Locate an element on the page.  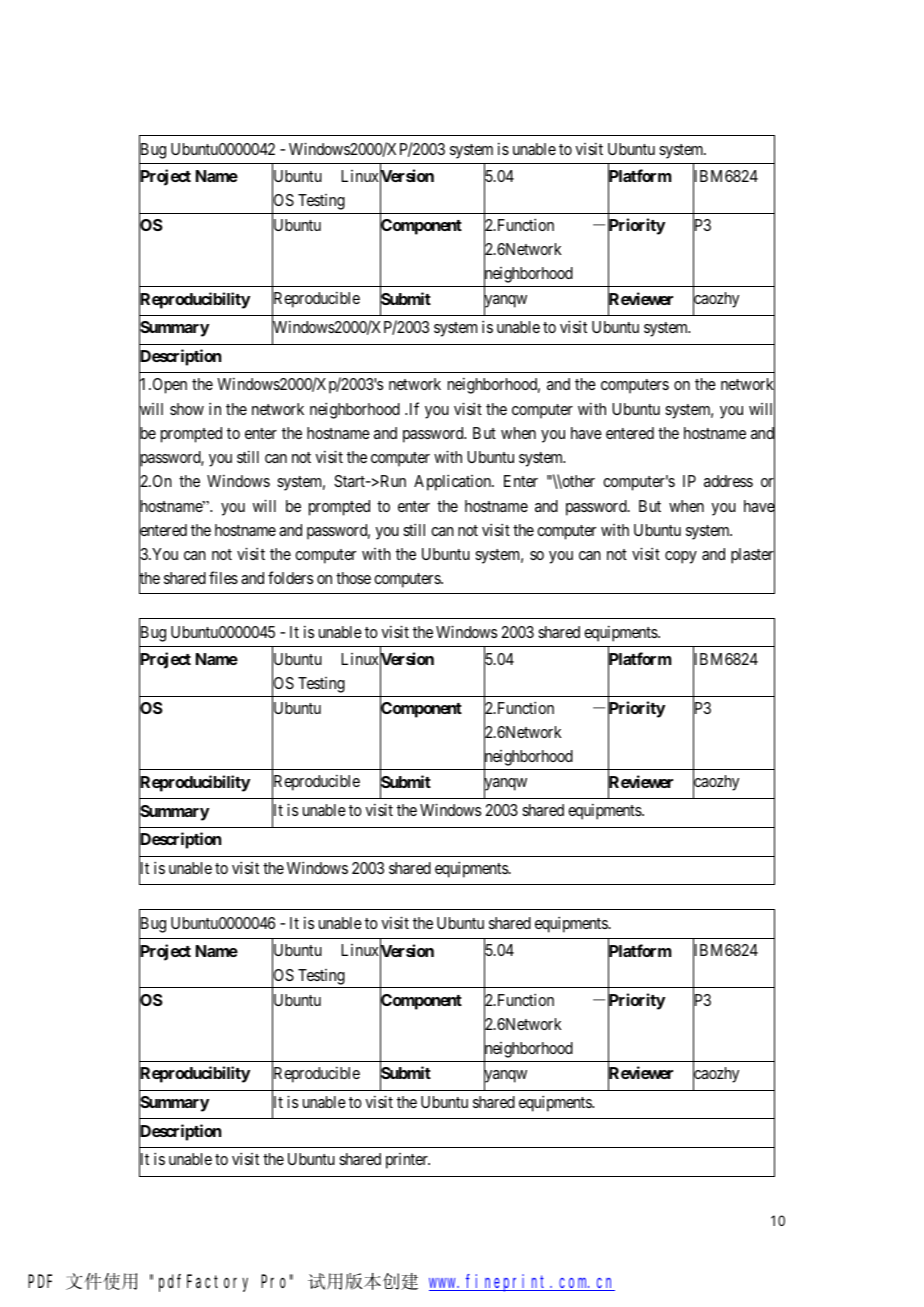
copy is located at coordinates (681, 557).
